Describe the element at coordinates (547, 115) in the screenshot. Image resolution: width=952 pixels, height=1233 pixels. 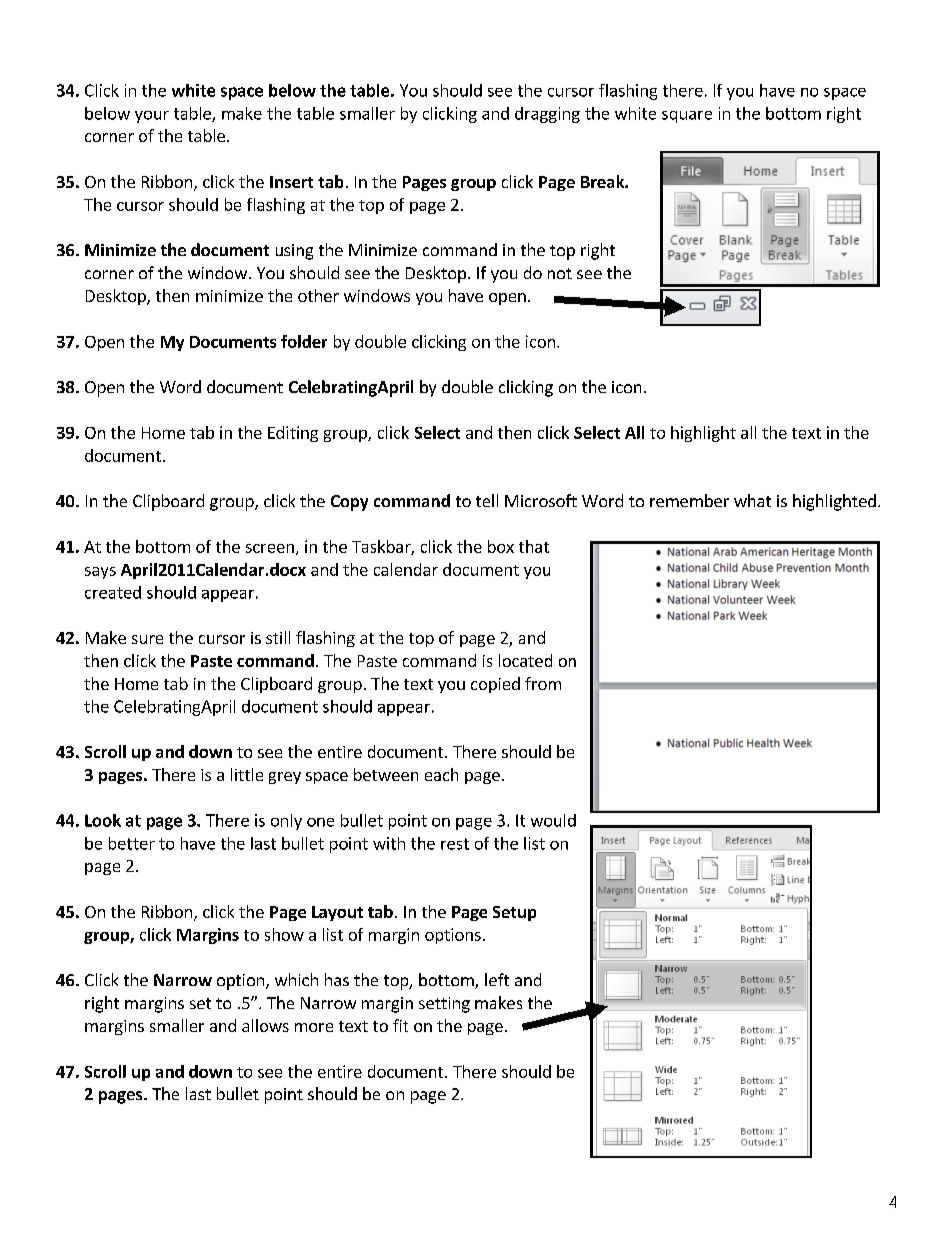
I see `dragging` at that location.
